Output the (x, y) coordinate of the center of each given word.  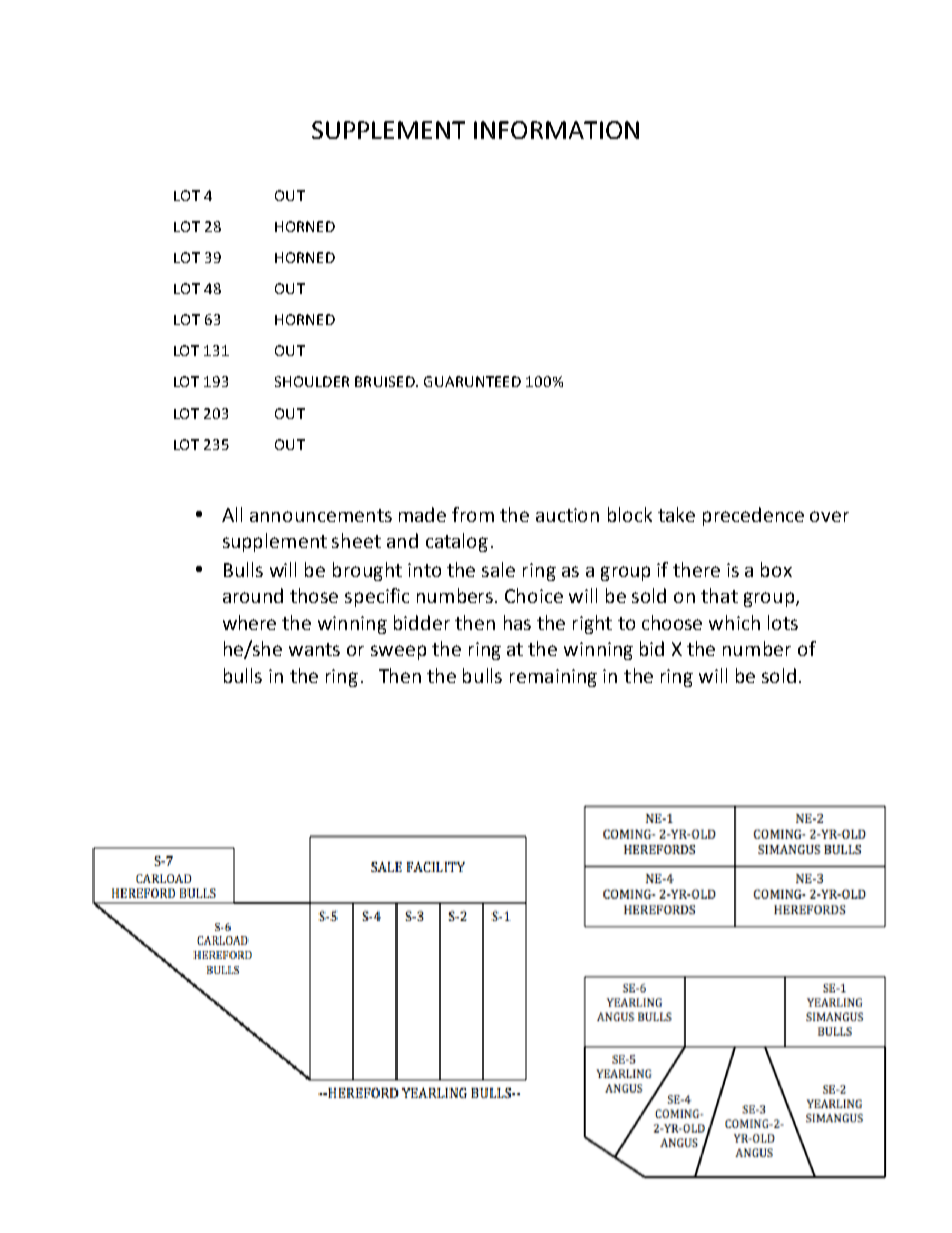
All (232, 514)
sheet (356, 540)
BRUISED (386, 381)
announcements (321, 515)
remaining (553, 678)
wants (314, 649)
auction (567, 515)
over (829, 516)
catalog (457, 542)
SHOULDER (312, 381)
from (473, 514)
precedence (753, 516)
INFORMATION (556, 130)
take (676, 514)
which (734, 622)
